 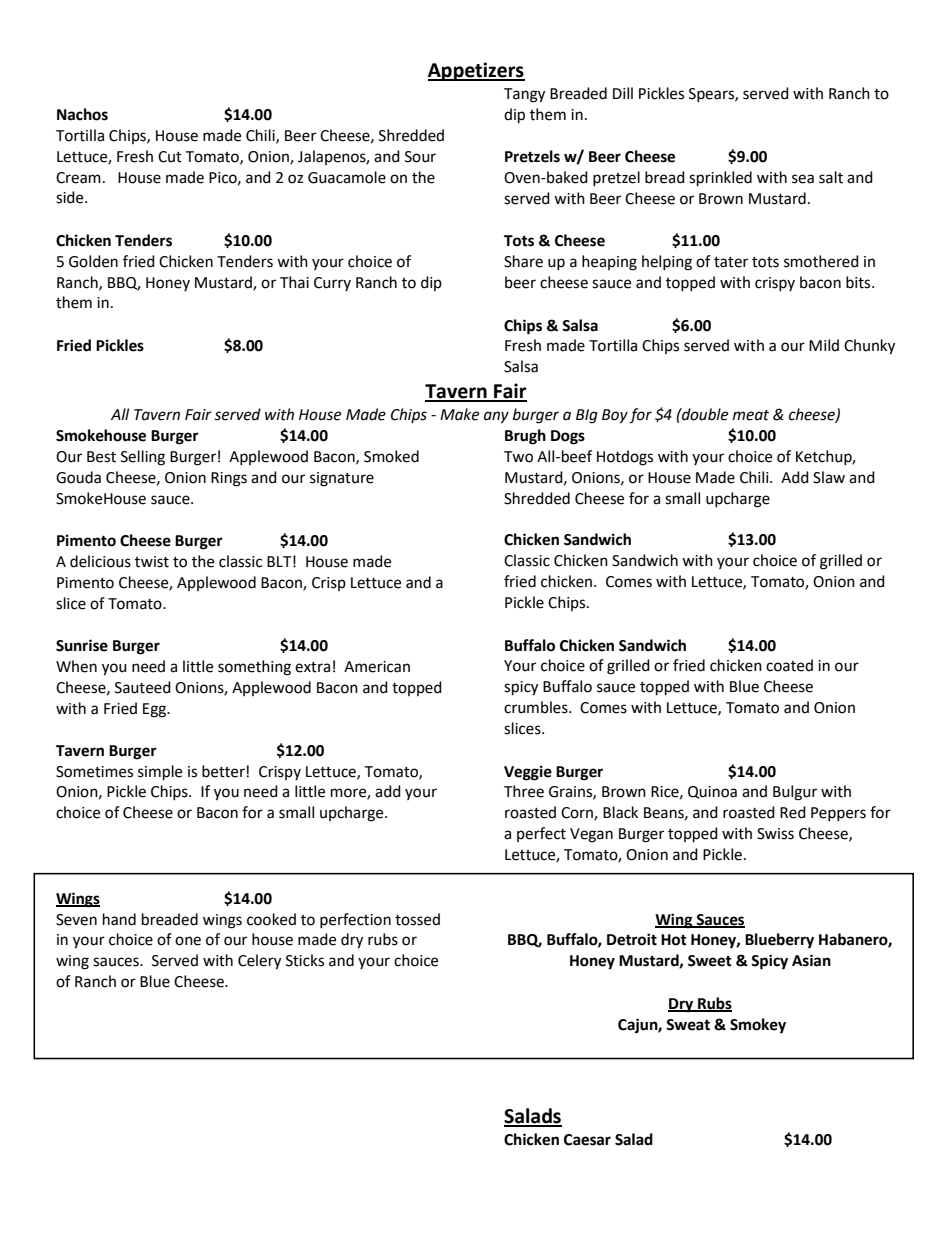 I want to click on coated, so click(x=789, y=665).
